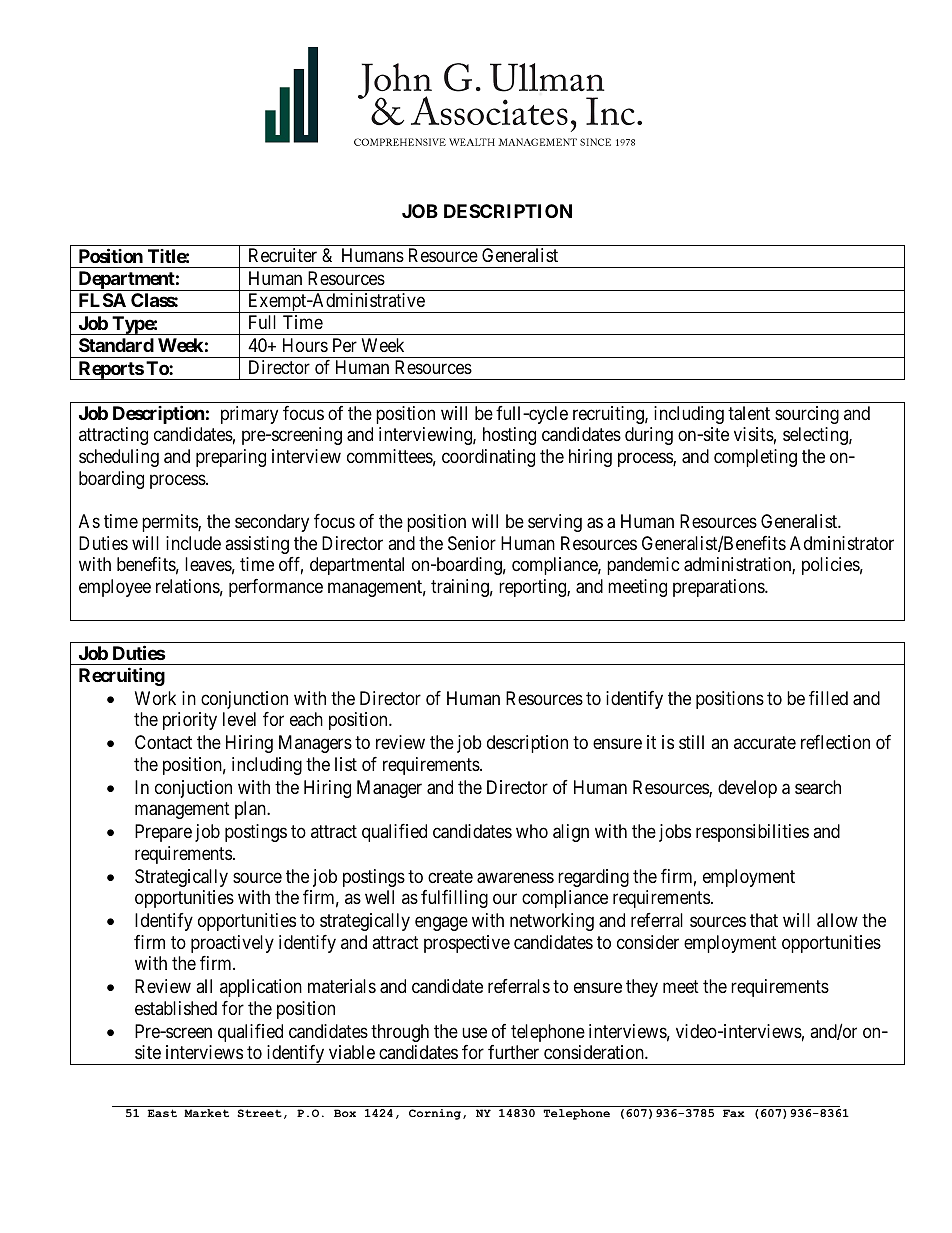  I want to click on FLSA, so click(102, 300).
